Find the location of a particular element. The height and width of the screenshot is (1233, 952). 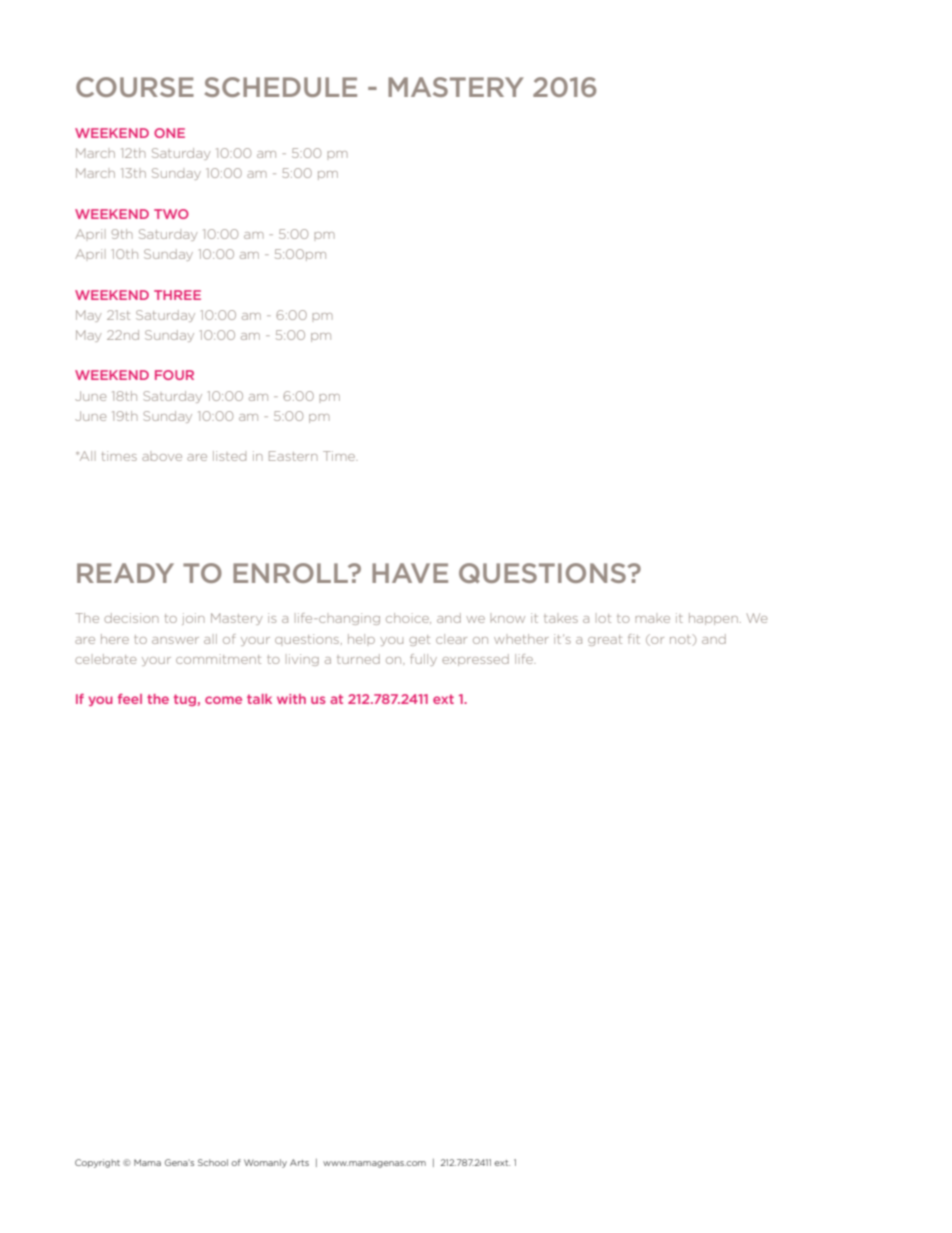

School is located at coordinates (213, 1162).
